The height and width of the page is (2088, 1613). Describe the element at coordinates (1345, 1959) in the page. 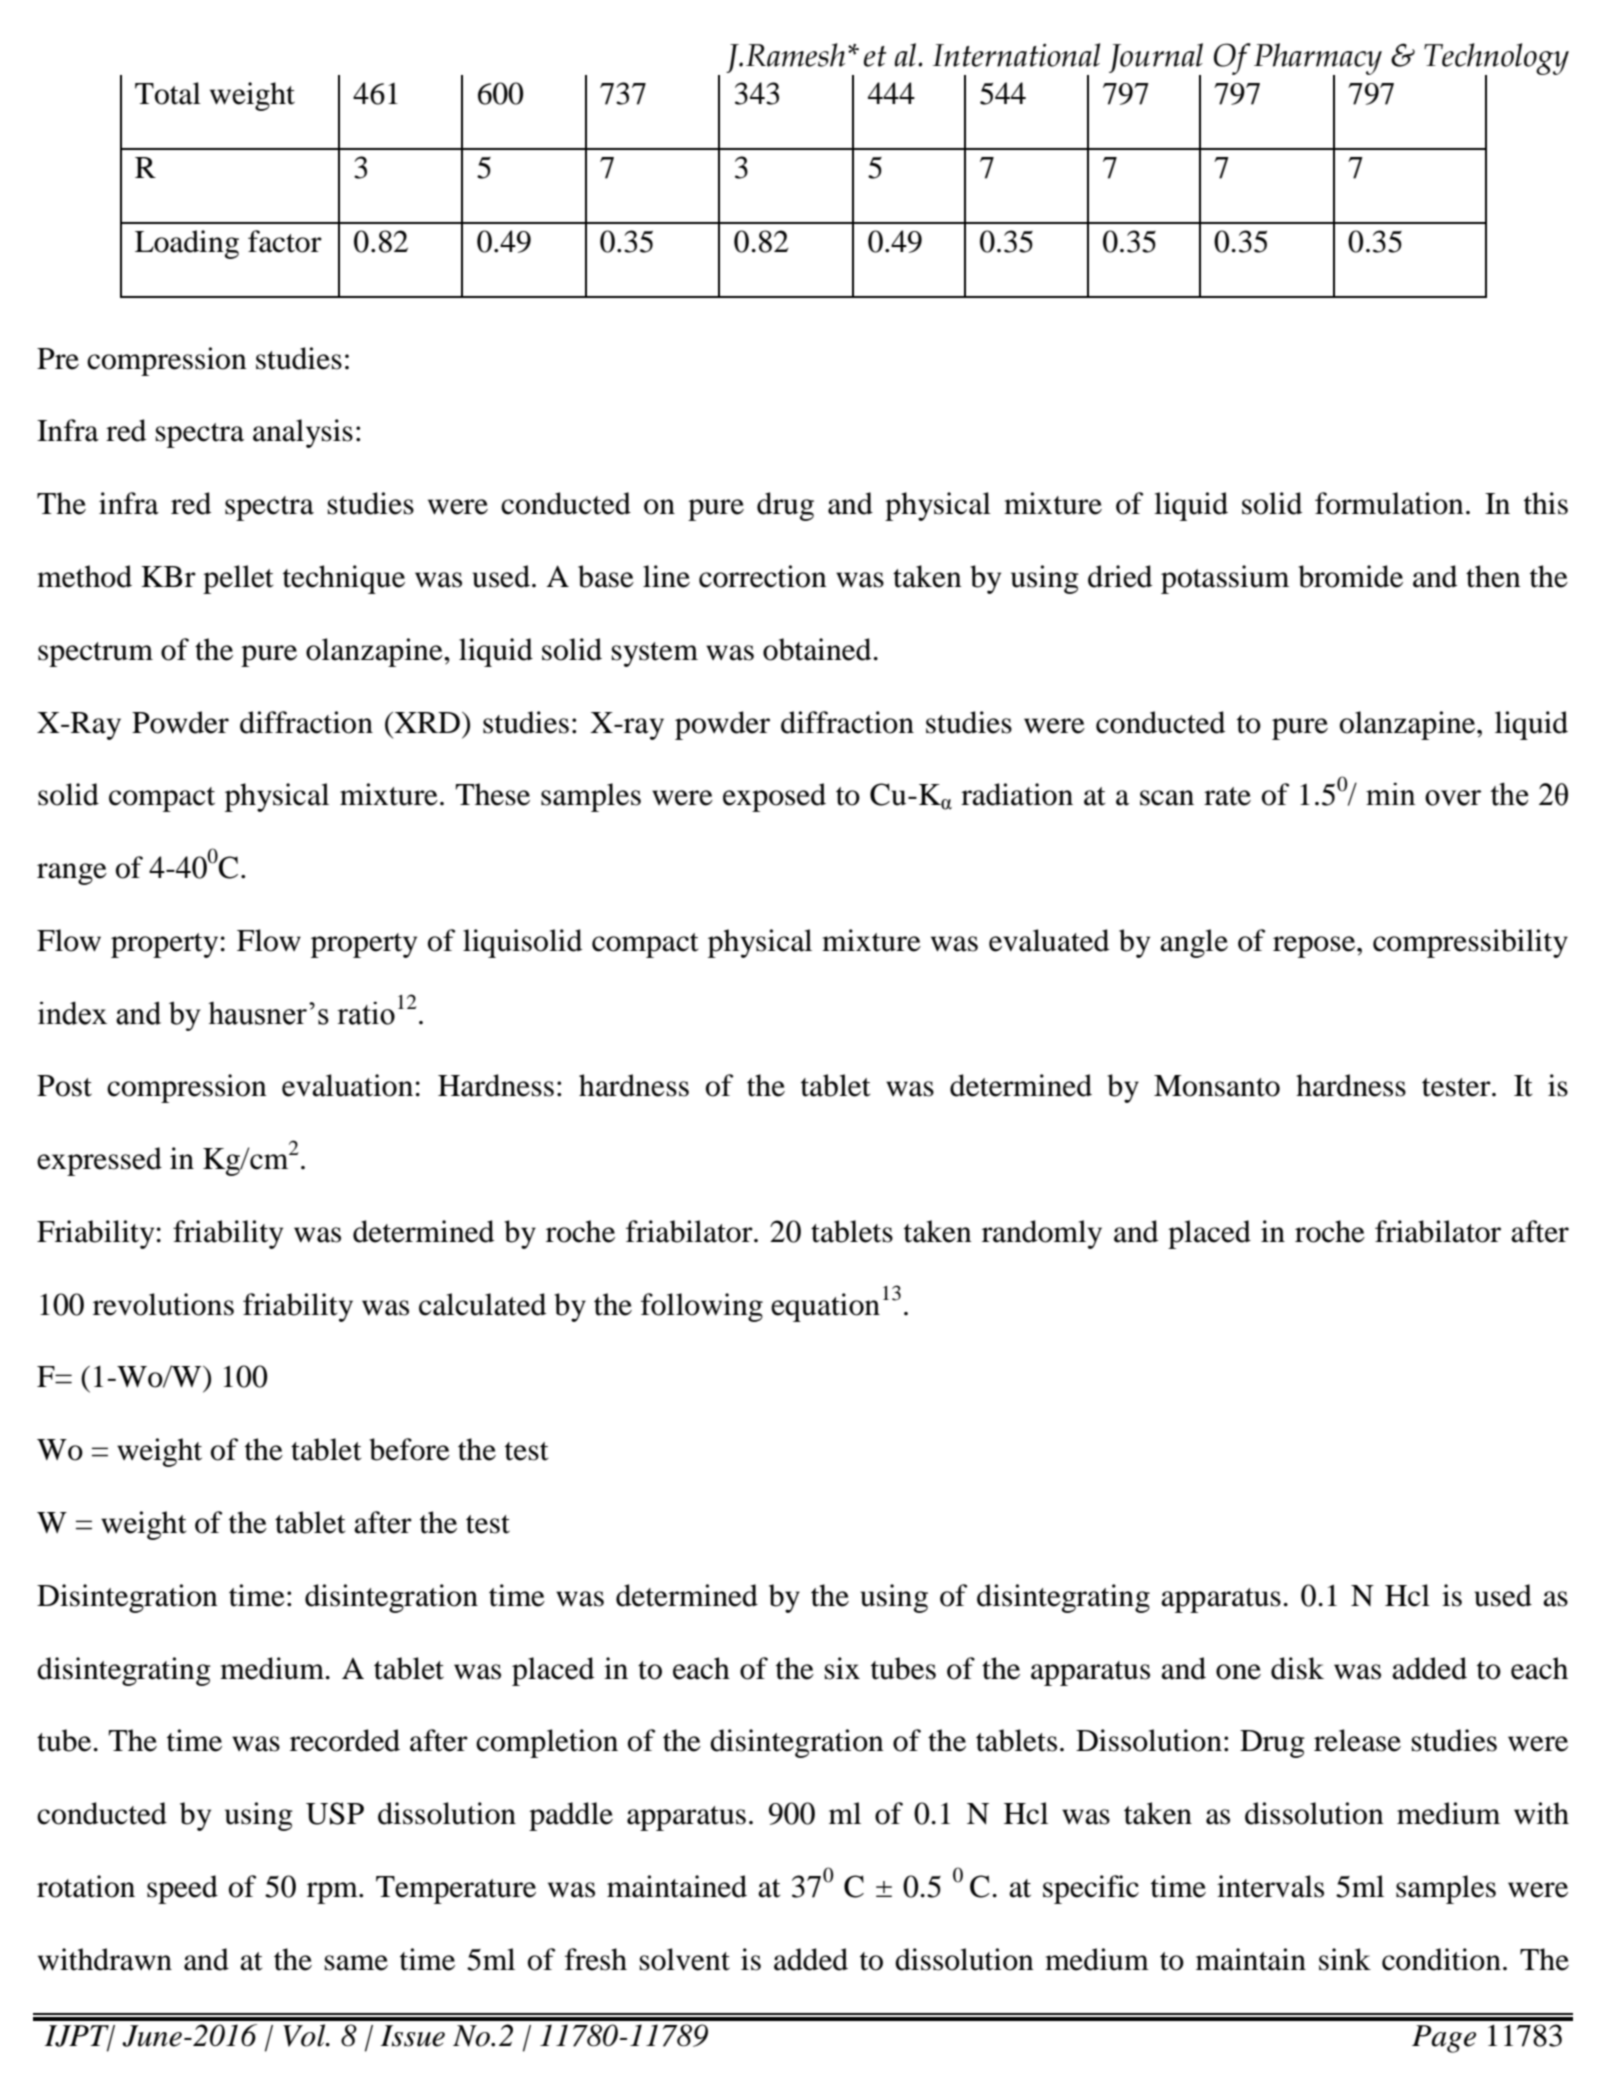

I see `sink` at that location.
